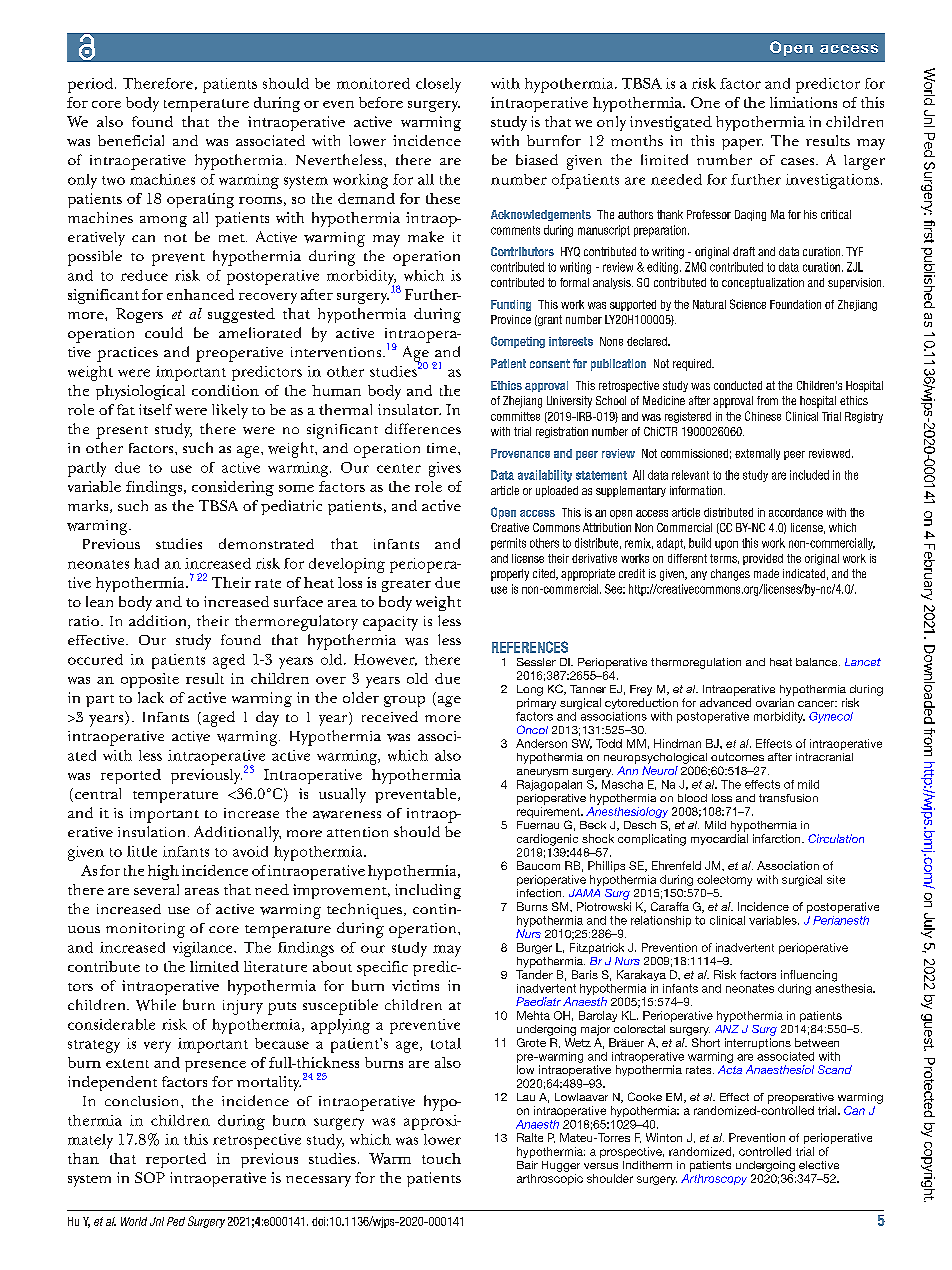  What do you see at coordinates (131, 140) in the screenshot?
I see `beneficial` at bounding box center [131, 140].
